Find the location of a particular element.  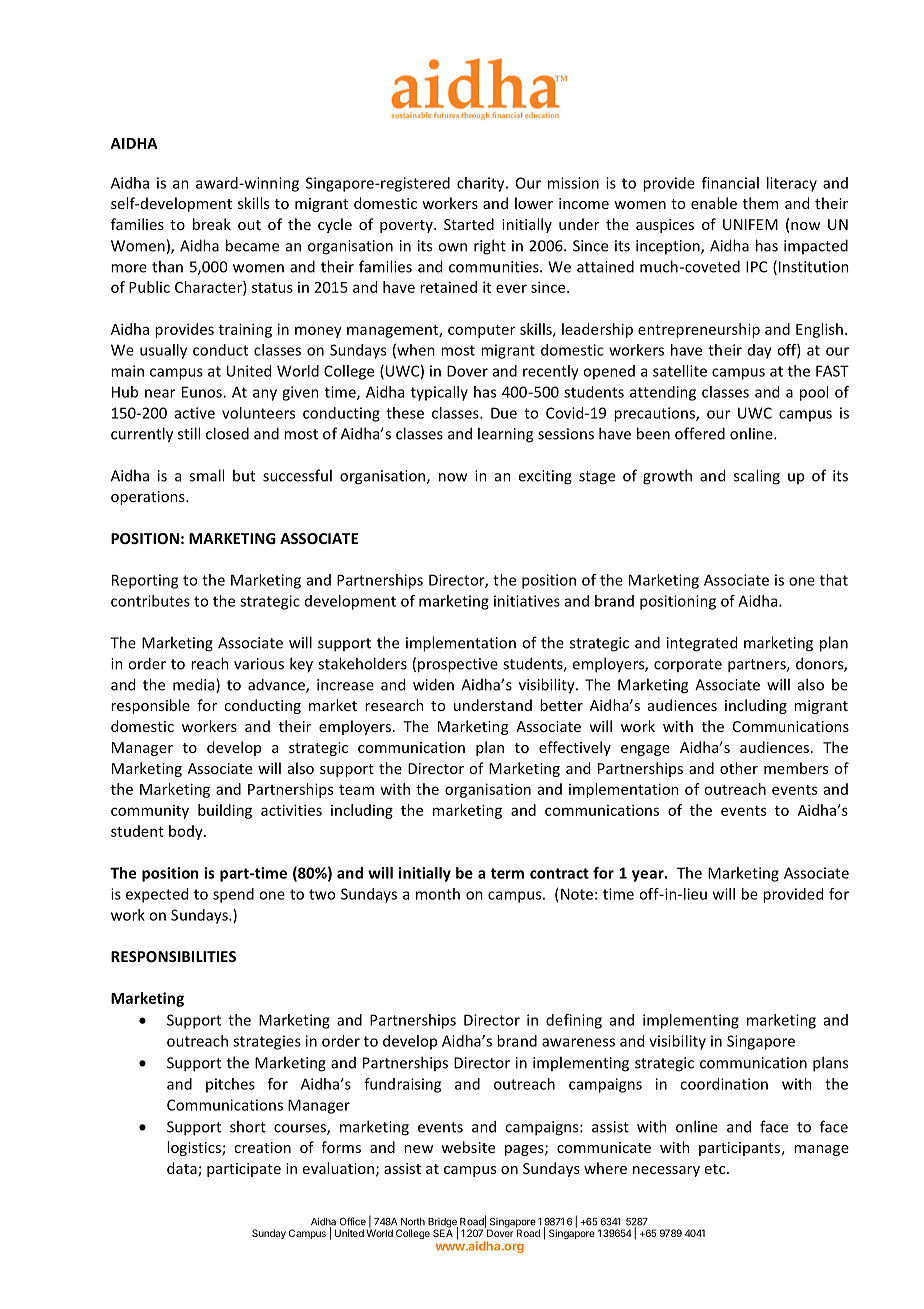

data is located at coordinates (183, 1169).
